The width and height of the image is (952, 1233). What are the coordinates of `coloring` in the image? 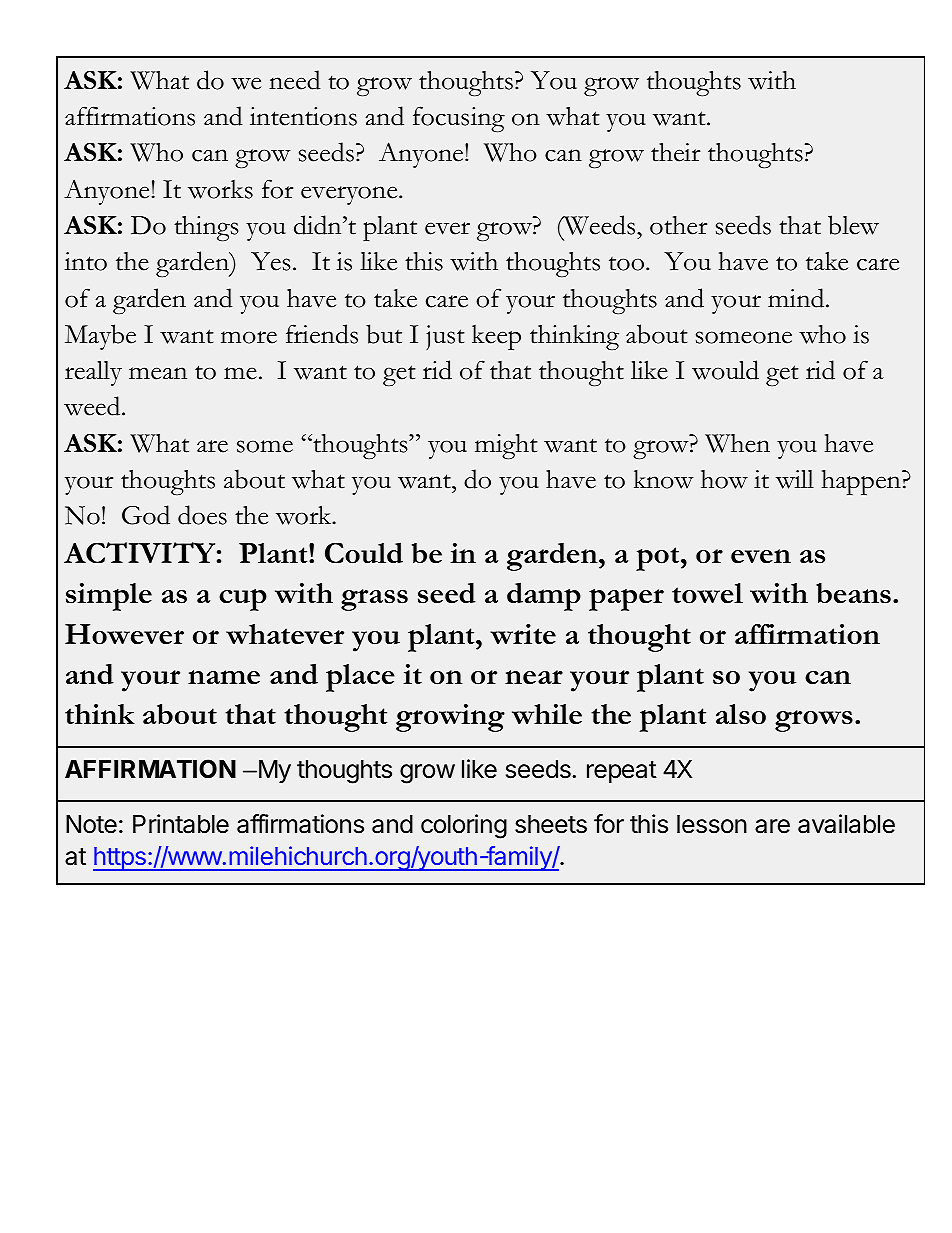 It's located at (464, 826).
